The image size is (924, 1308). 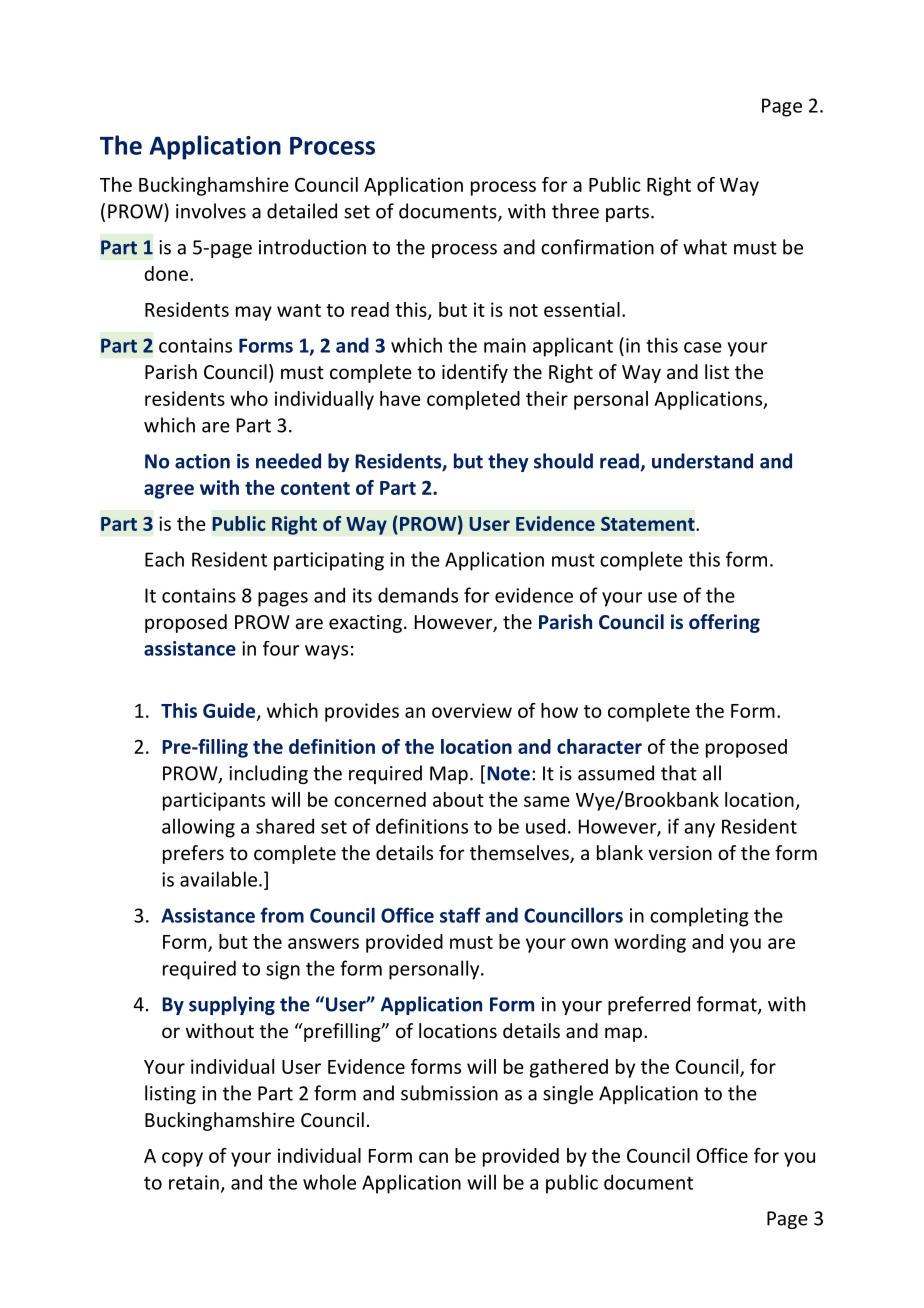 I want to click on introduction, so click(x=312, y=247).
